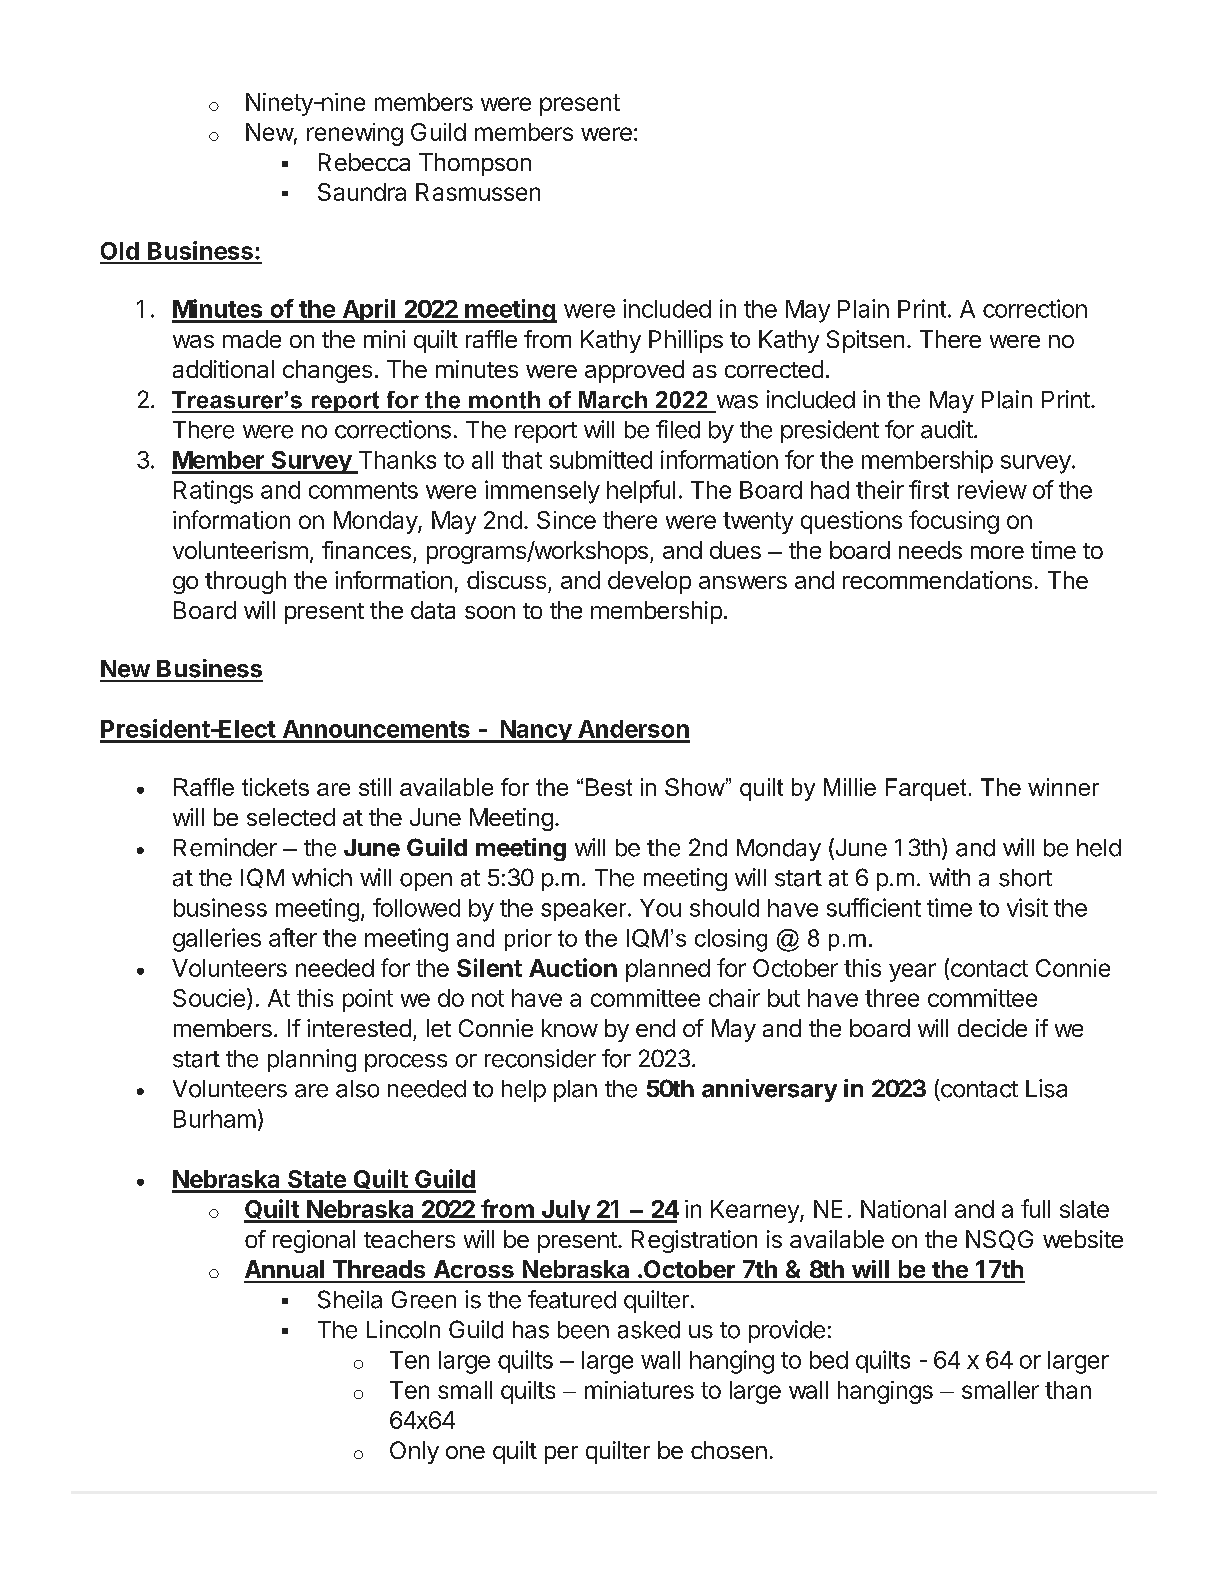 The image size is (1229, 1591). I want to click on Best, so click(609, 787).
